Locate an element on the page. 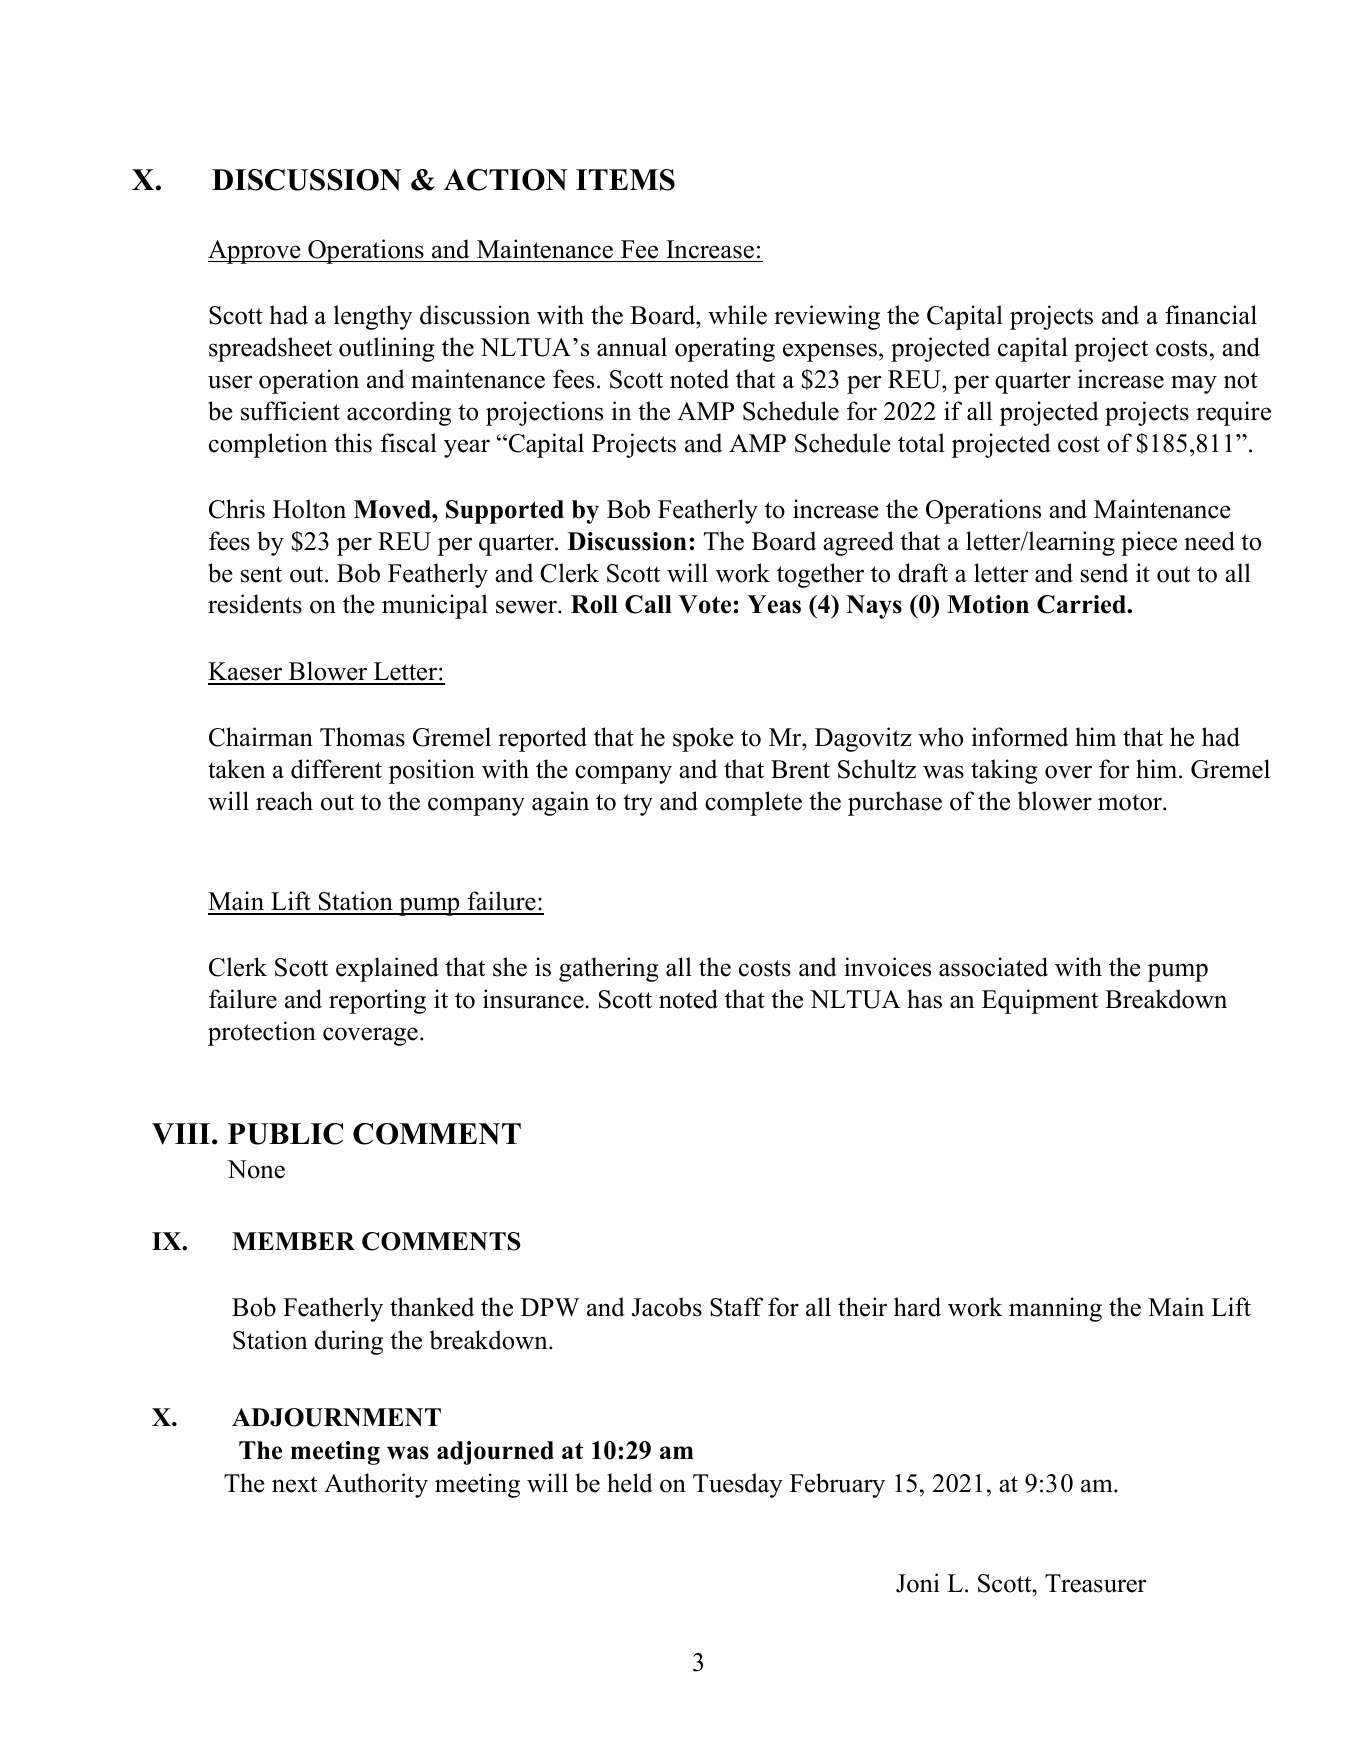  Vote is located at coordinates (705, 604).
